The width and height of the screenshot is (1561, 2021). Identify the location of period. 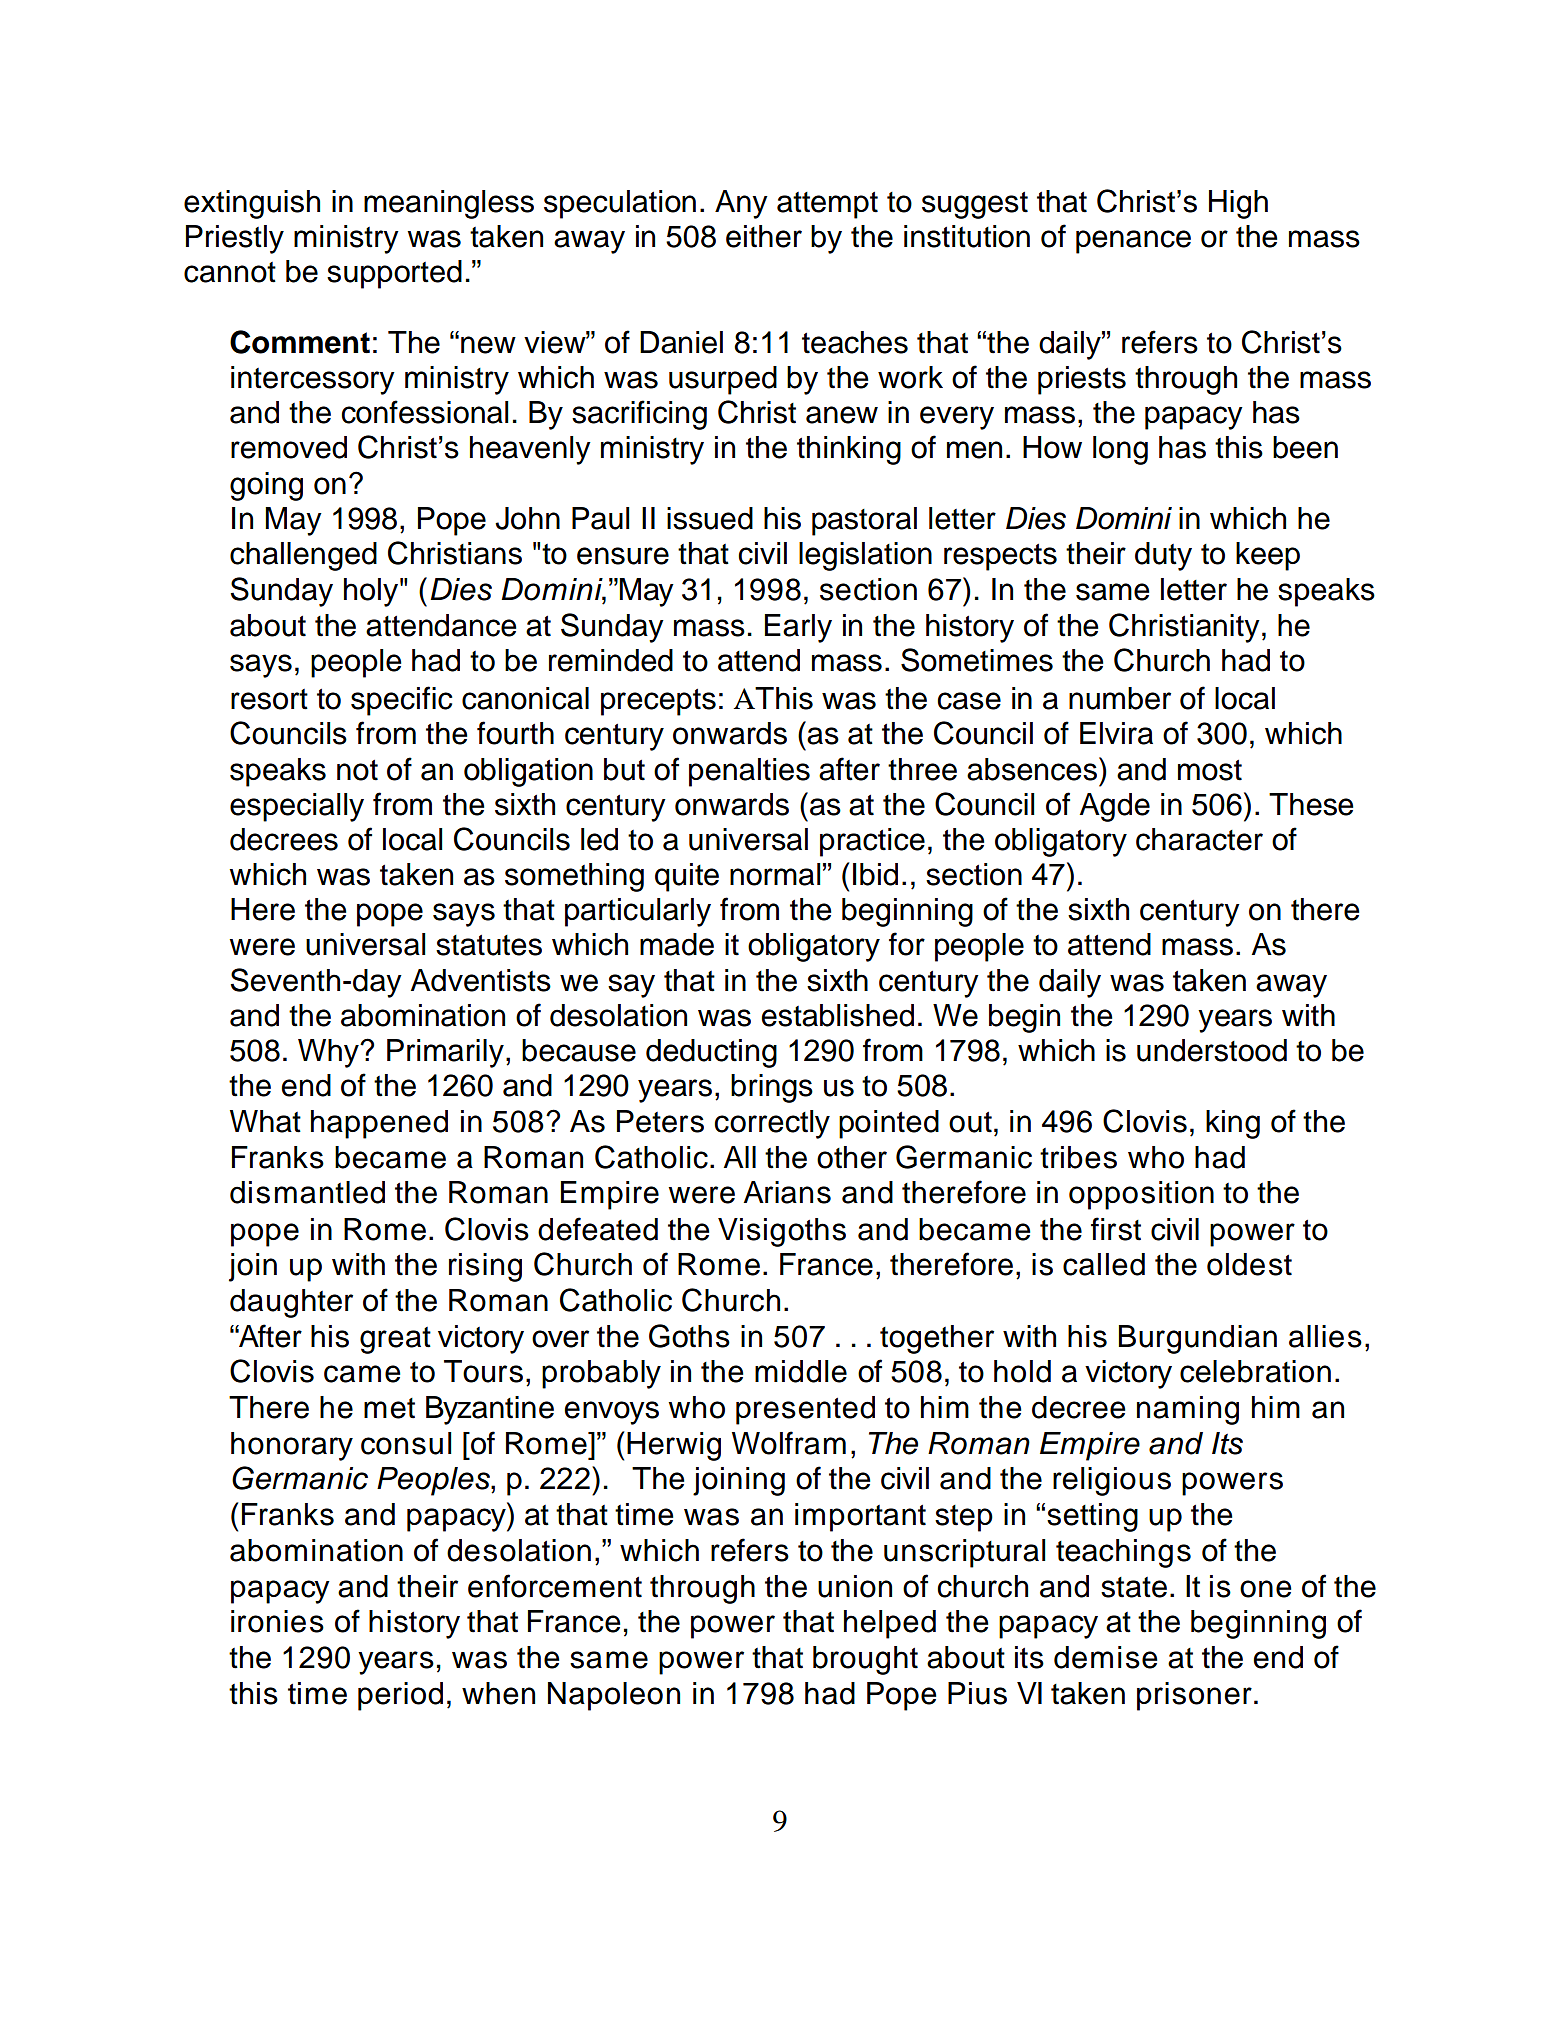
(400, 1696).
